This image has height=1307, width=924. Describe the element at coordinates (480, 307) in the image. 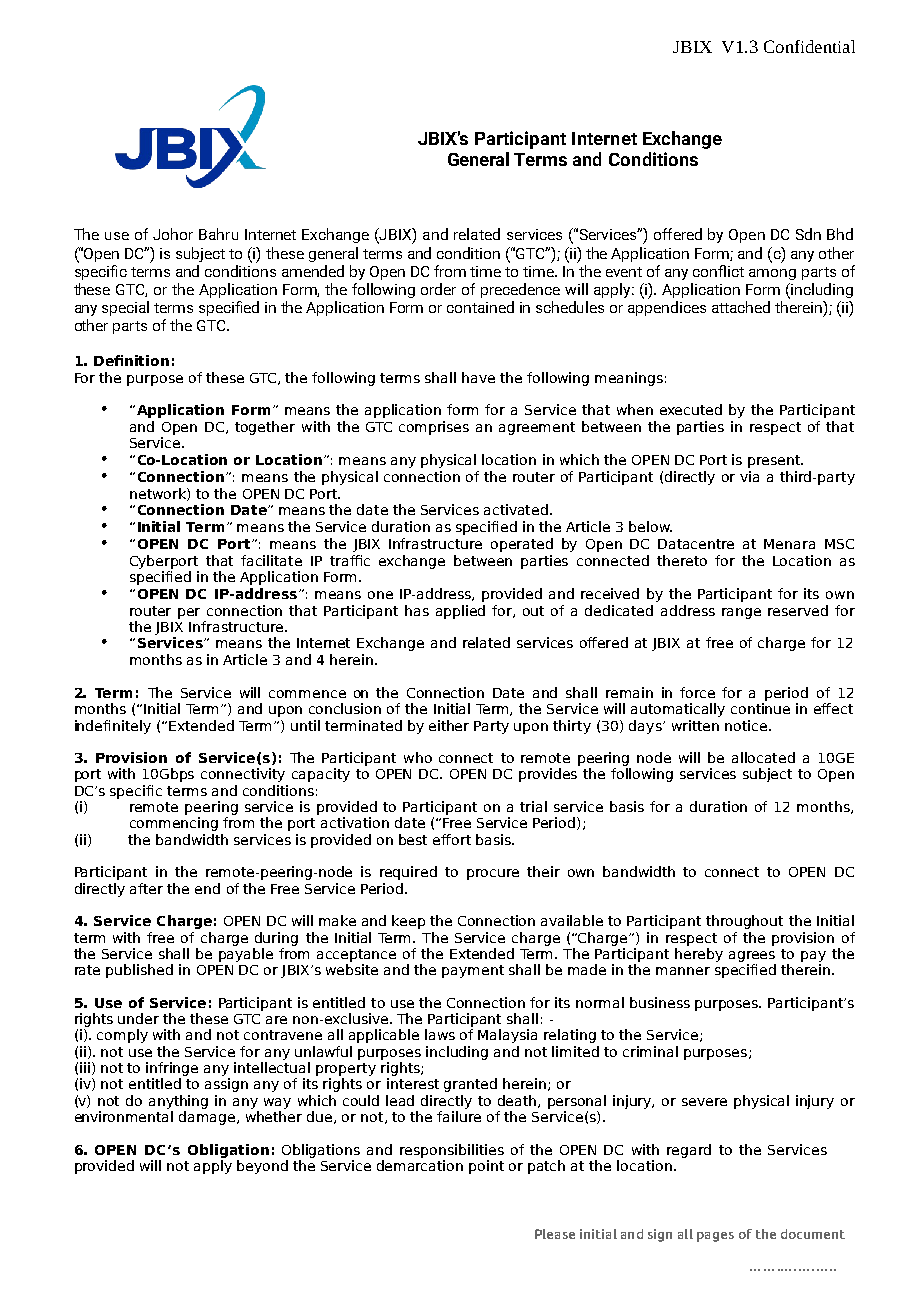

I see `contained` at that location.
